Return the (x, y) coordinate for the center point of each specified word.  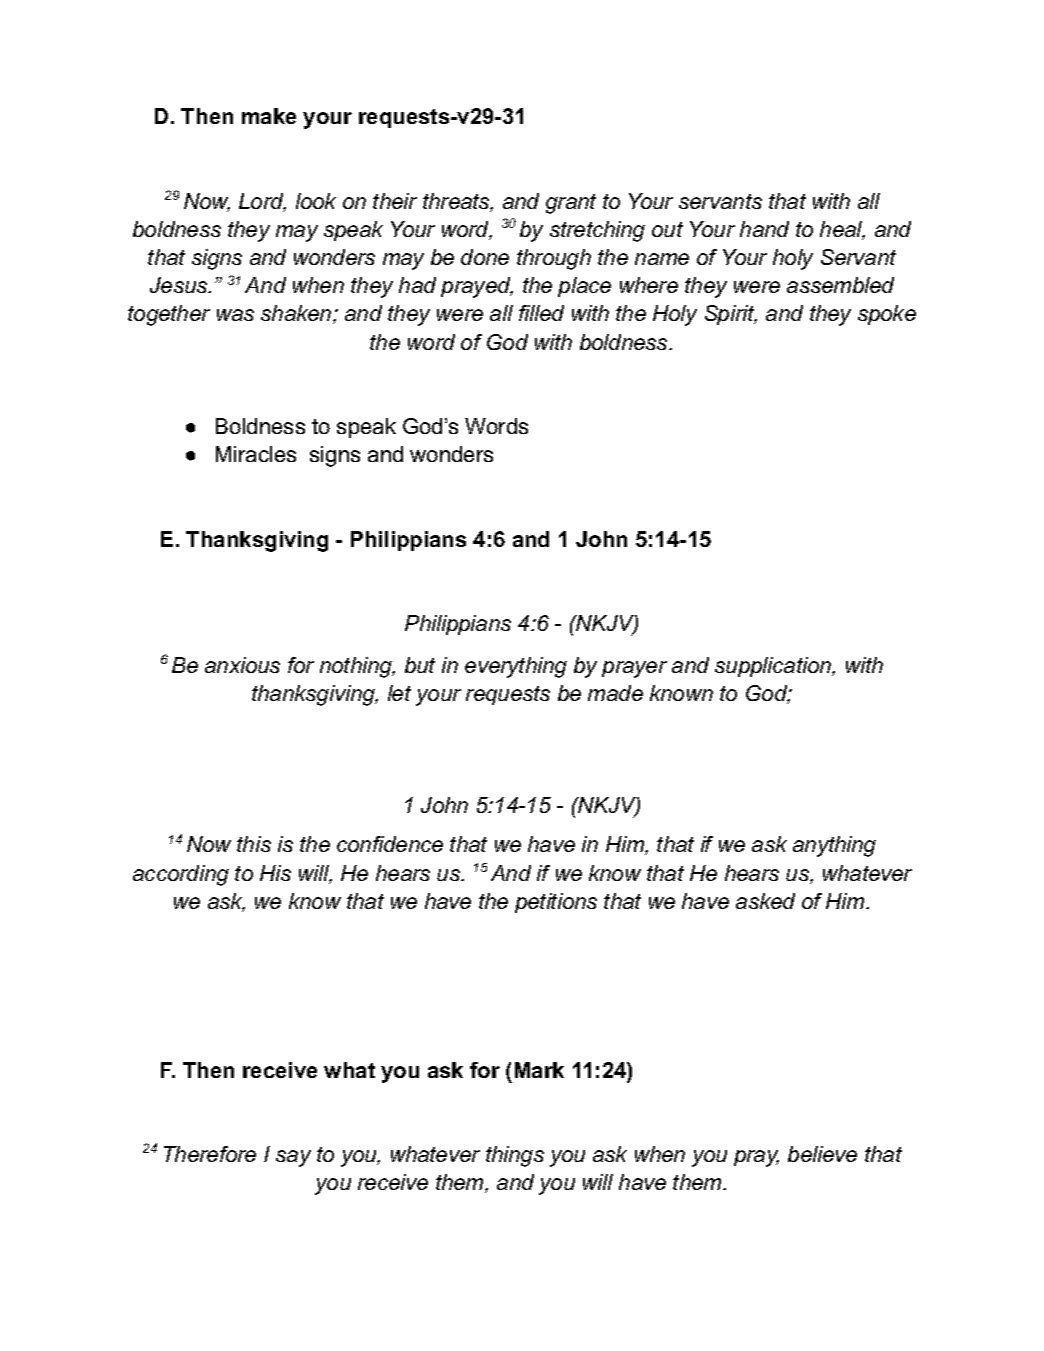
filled (541, 313)
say (293, 1158)
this (254, 844)
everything (516, 667)
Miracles (256, 454)
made (615, 693)
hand (764, 229)
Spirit (731, 315)
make (269, 116)
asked (765, 901)
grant (571, 204)
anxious (242, 665)
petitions (556, 903)
